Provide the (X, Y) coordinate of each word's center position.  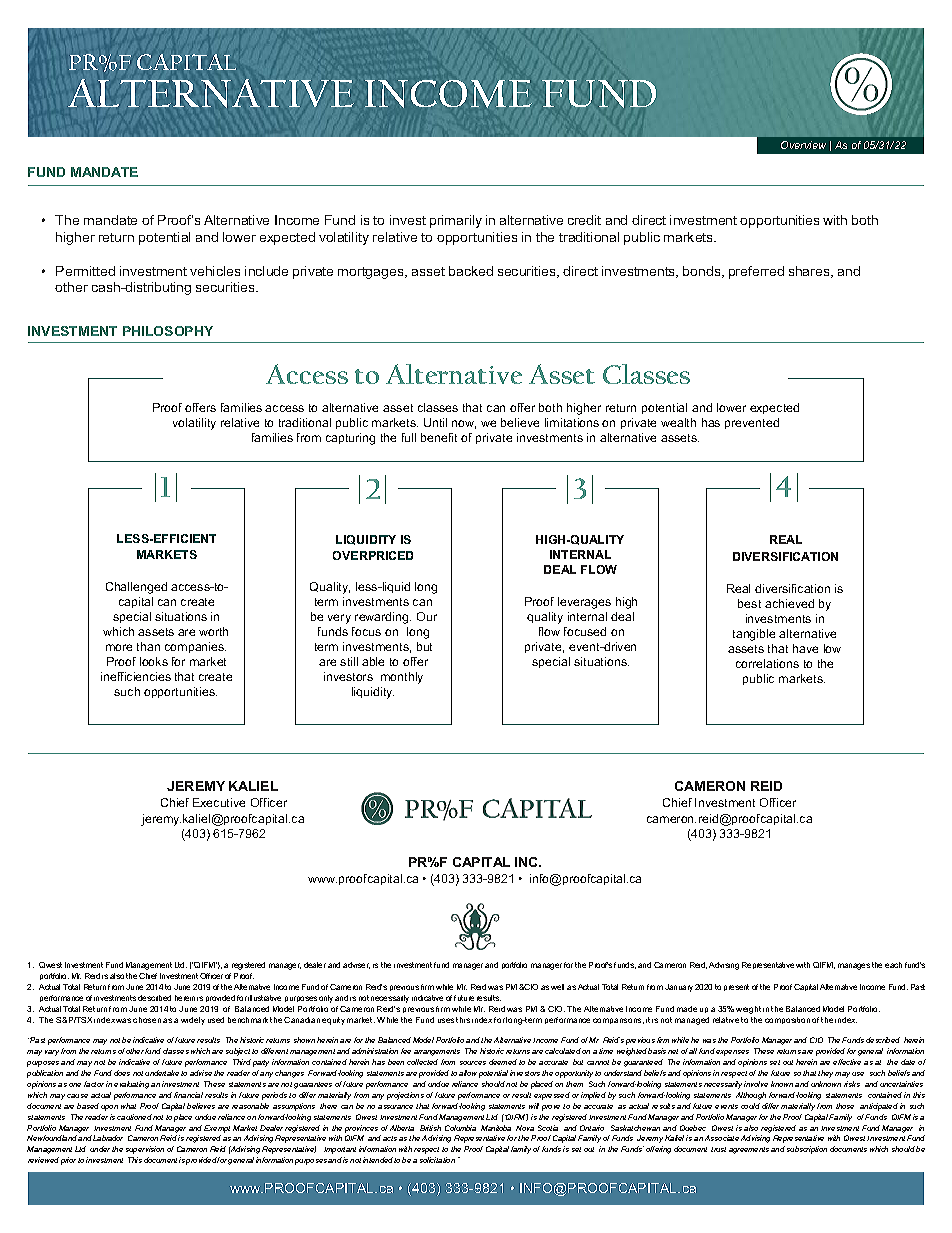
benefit (439, 437)
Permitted (85, 271)
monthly (402, 678)
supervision (145, 1150)
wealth (678, 422)
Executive (219, 802)
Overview (803, 145)
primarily (456, 221)
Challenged (136, 588)
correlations (767, 663)
